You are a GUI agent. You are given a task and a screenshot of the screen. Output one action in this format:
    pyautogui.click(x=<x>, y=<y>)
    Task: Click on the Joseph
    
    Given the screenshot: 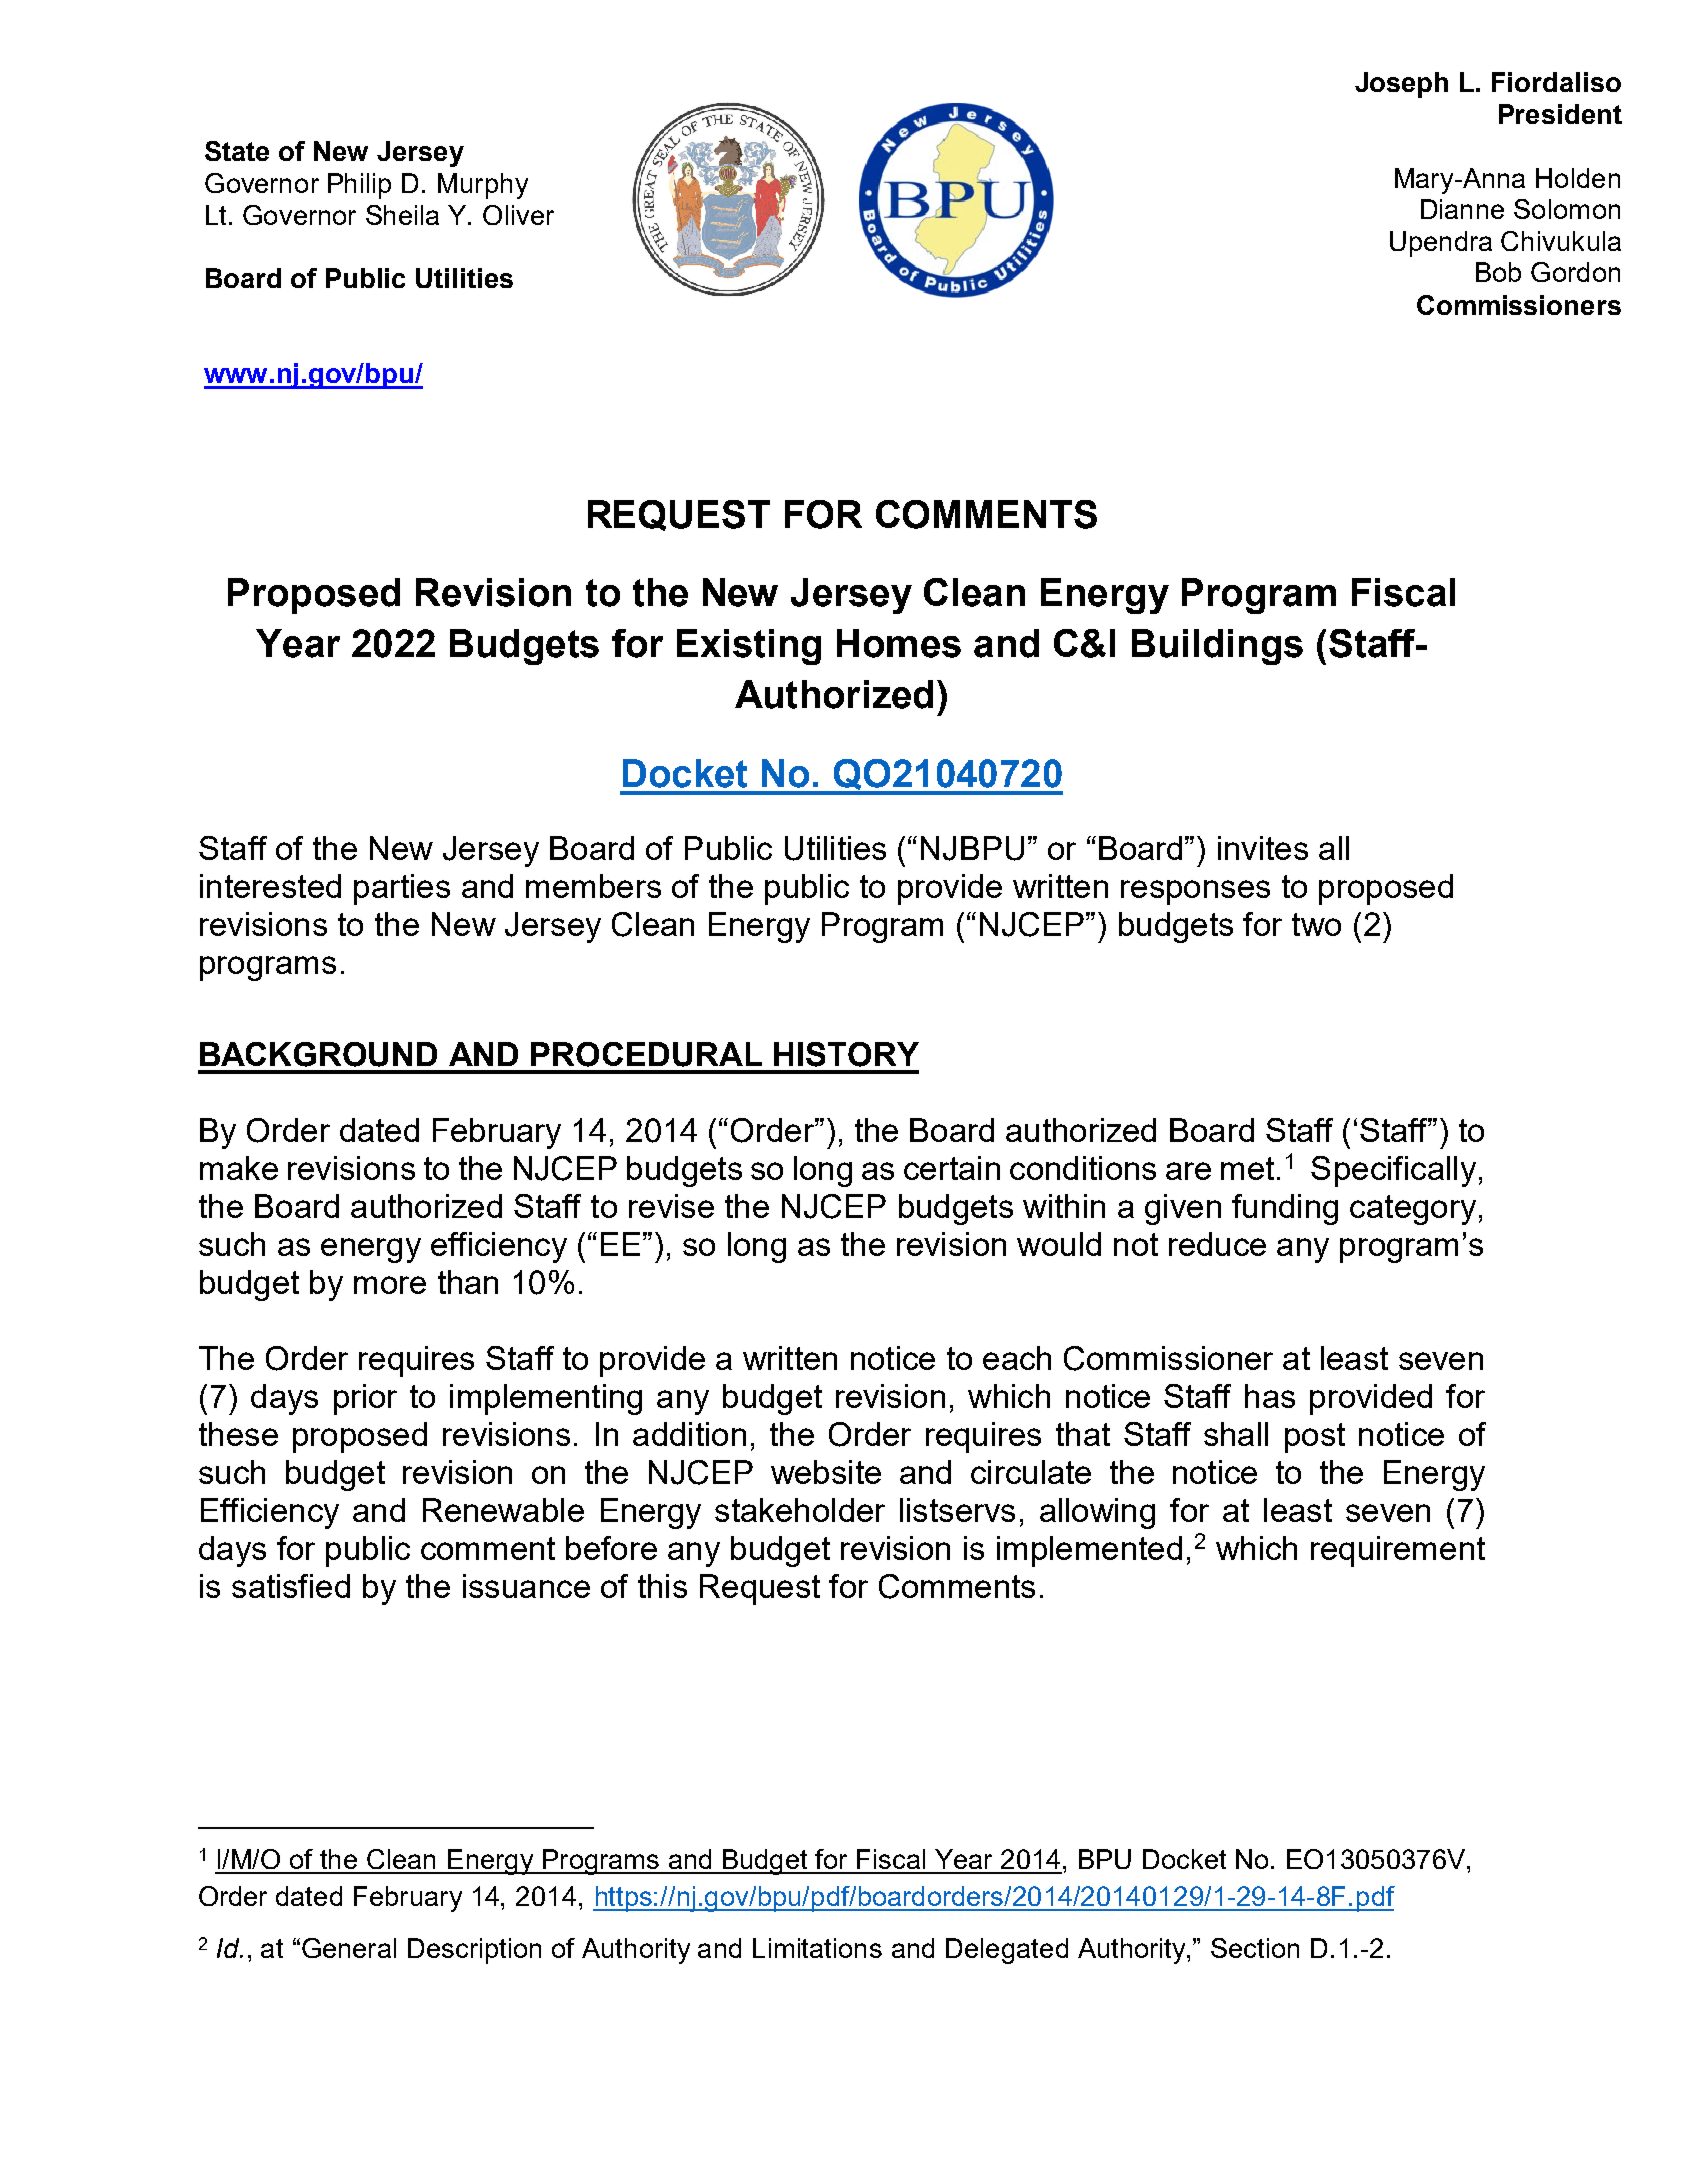 What is the action you would take?
    pyautogui.click(x=1401, y=85)
